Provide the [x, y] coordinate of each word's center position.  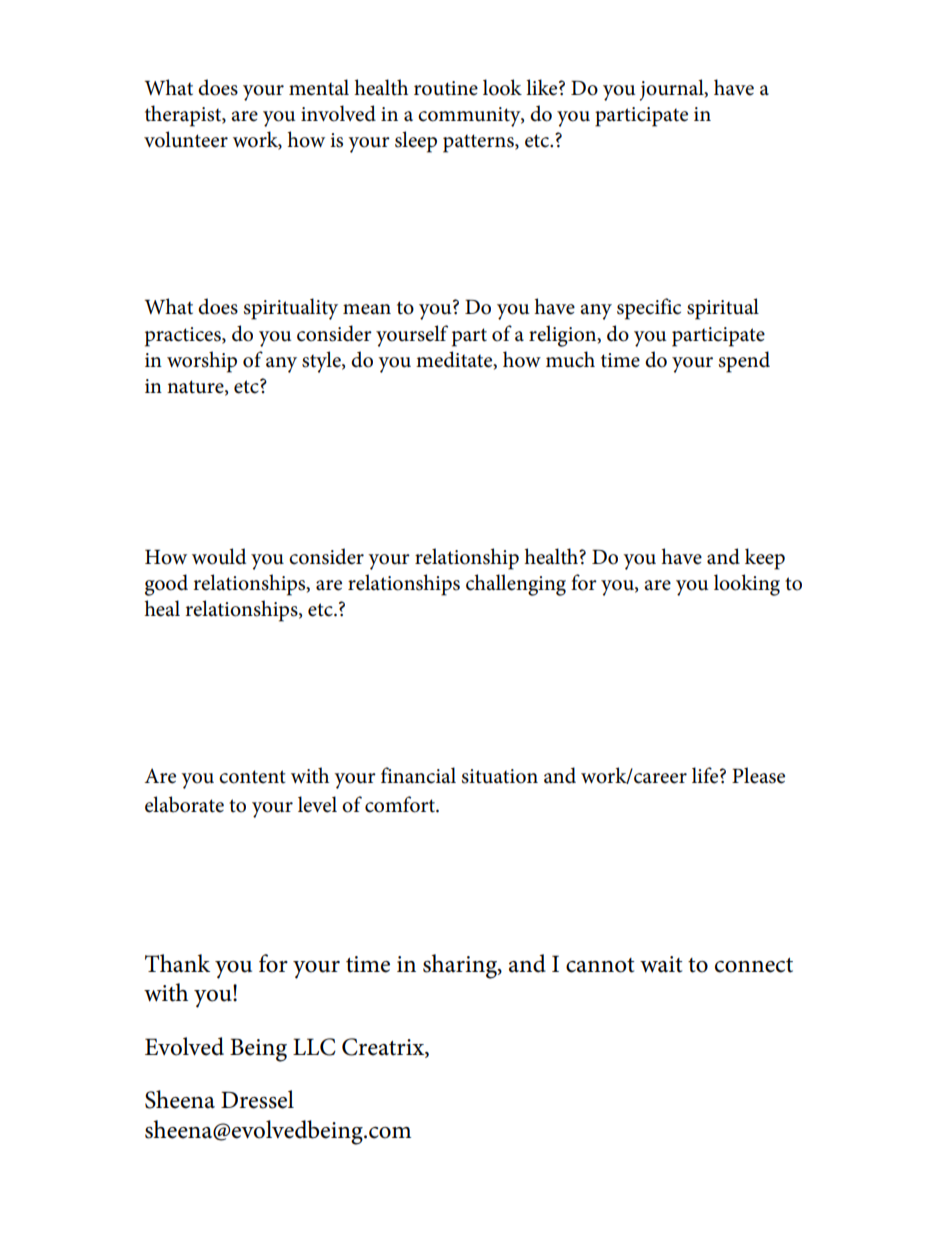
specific [649, 309]
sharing [461, 966]
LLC [314, 1047]
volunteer [186, 139]
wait [661, 964]
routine [446, 88]
